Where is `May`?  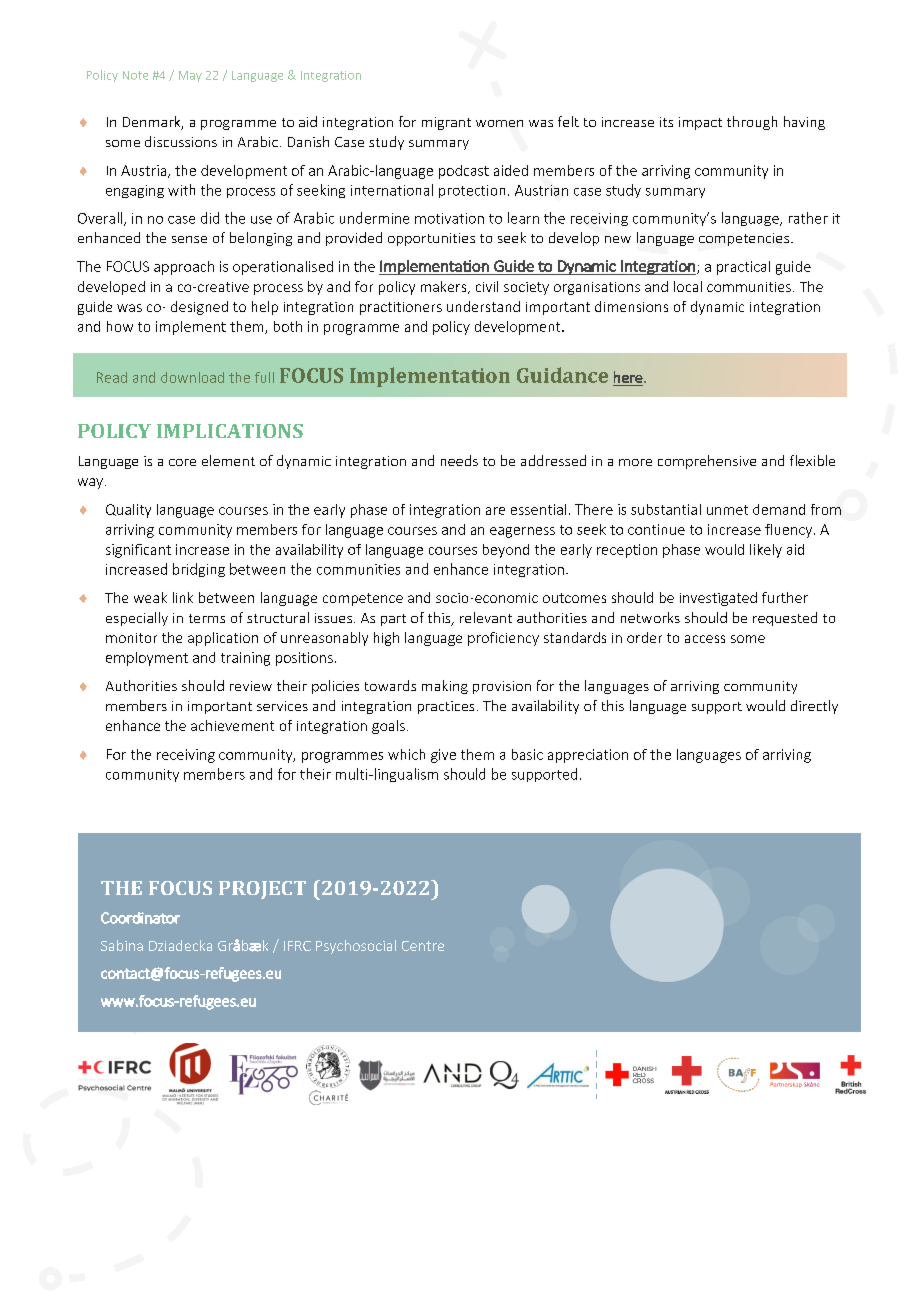
May is located at coordinates (190, 76).
